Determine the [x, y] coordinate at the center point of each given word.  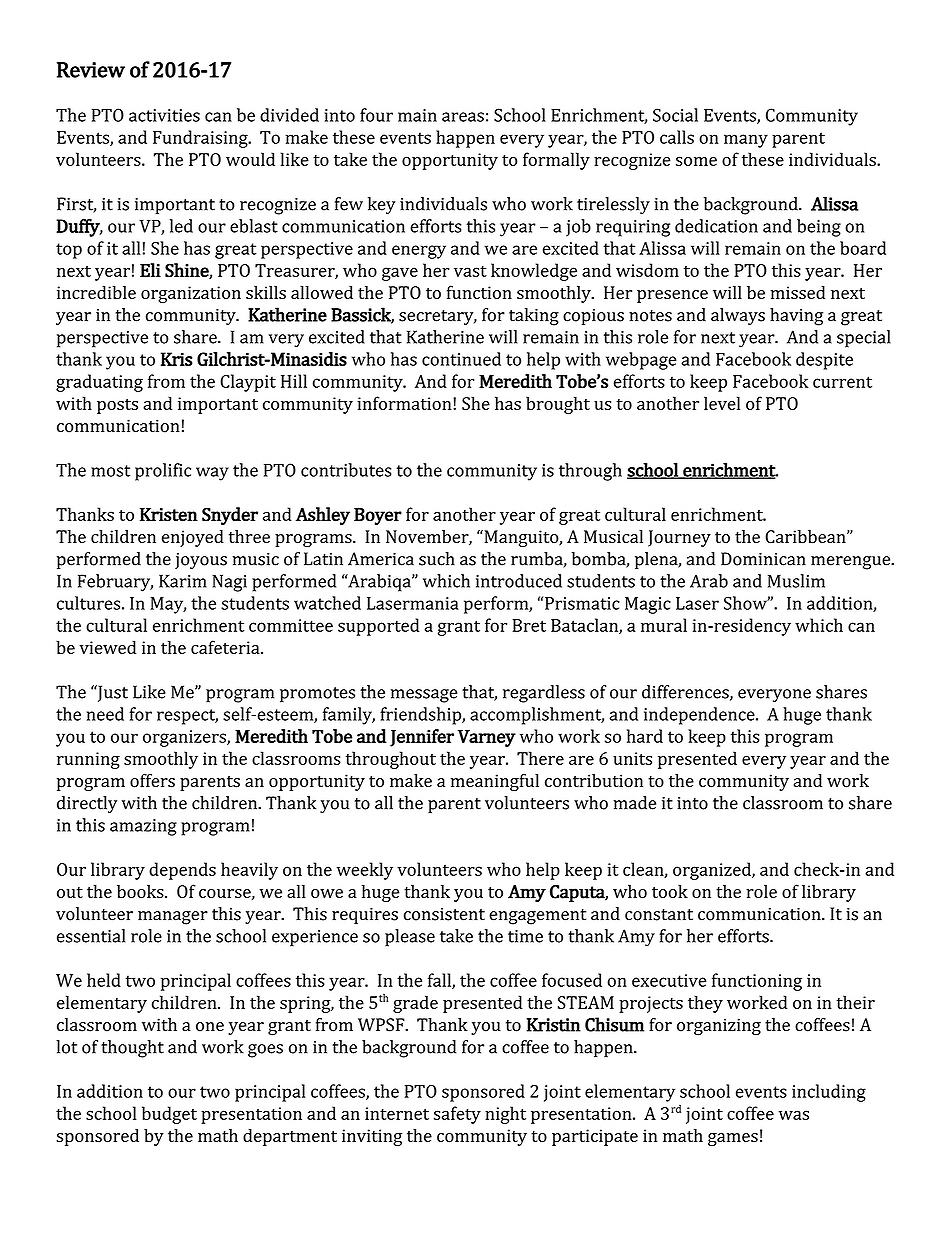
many [746, 141]
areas [463, 117]
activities [164, 115]
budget [169, 1115]
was [794, 1115]
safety [457, 1115]
